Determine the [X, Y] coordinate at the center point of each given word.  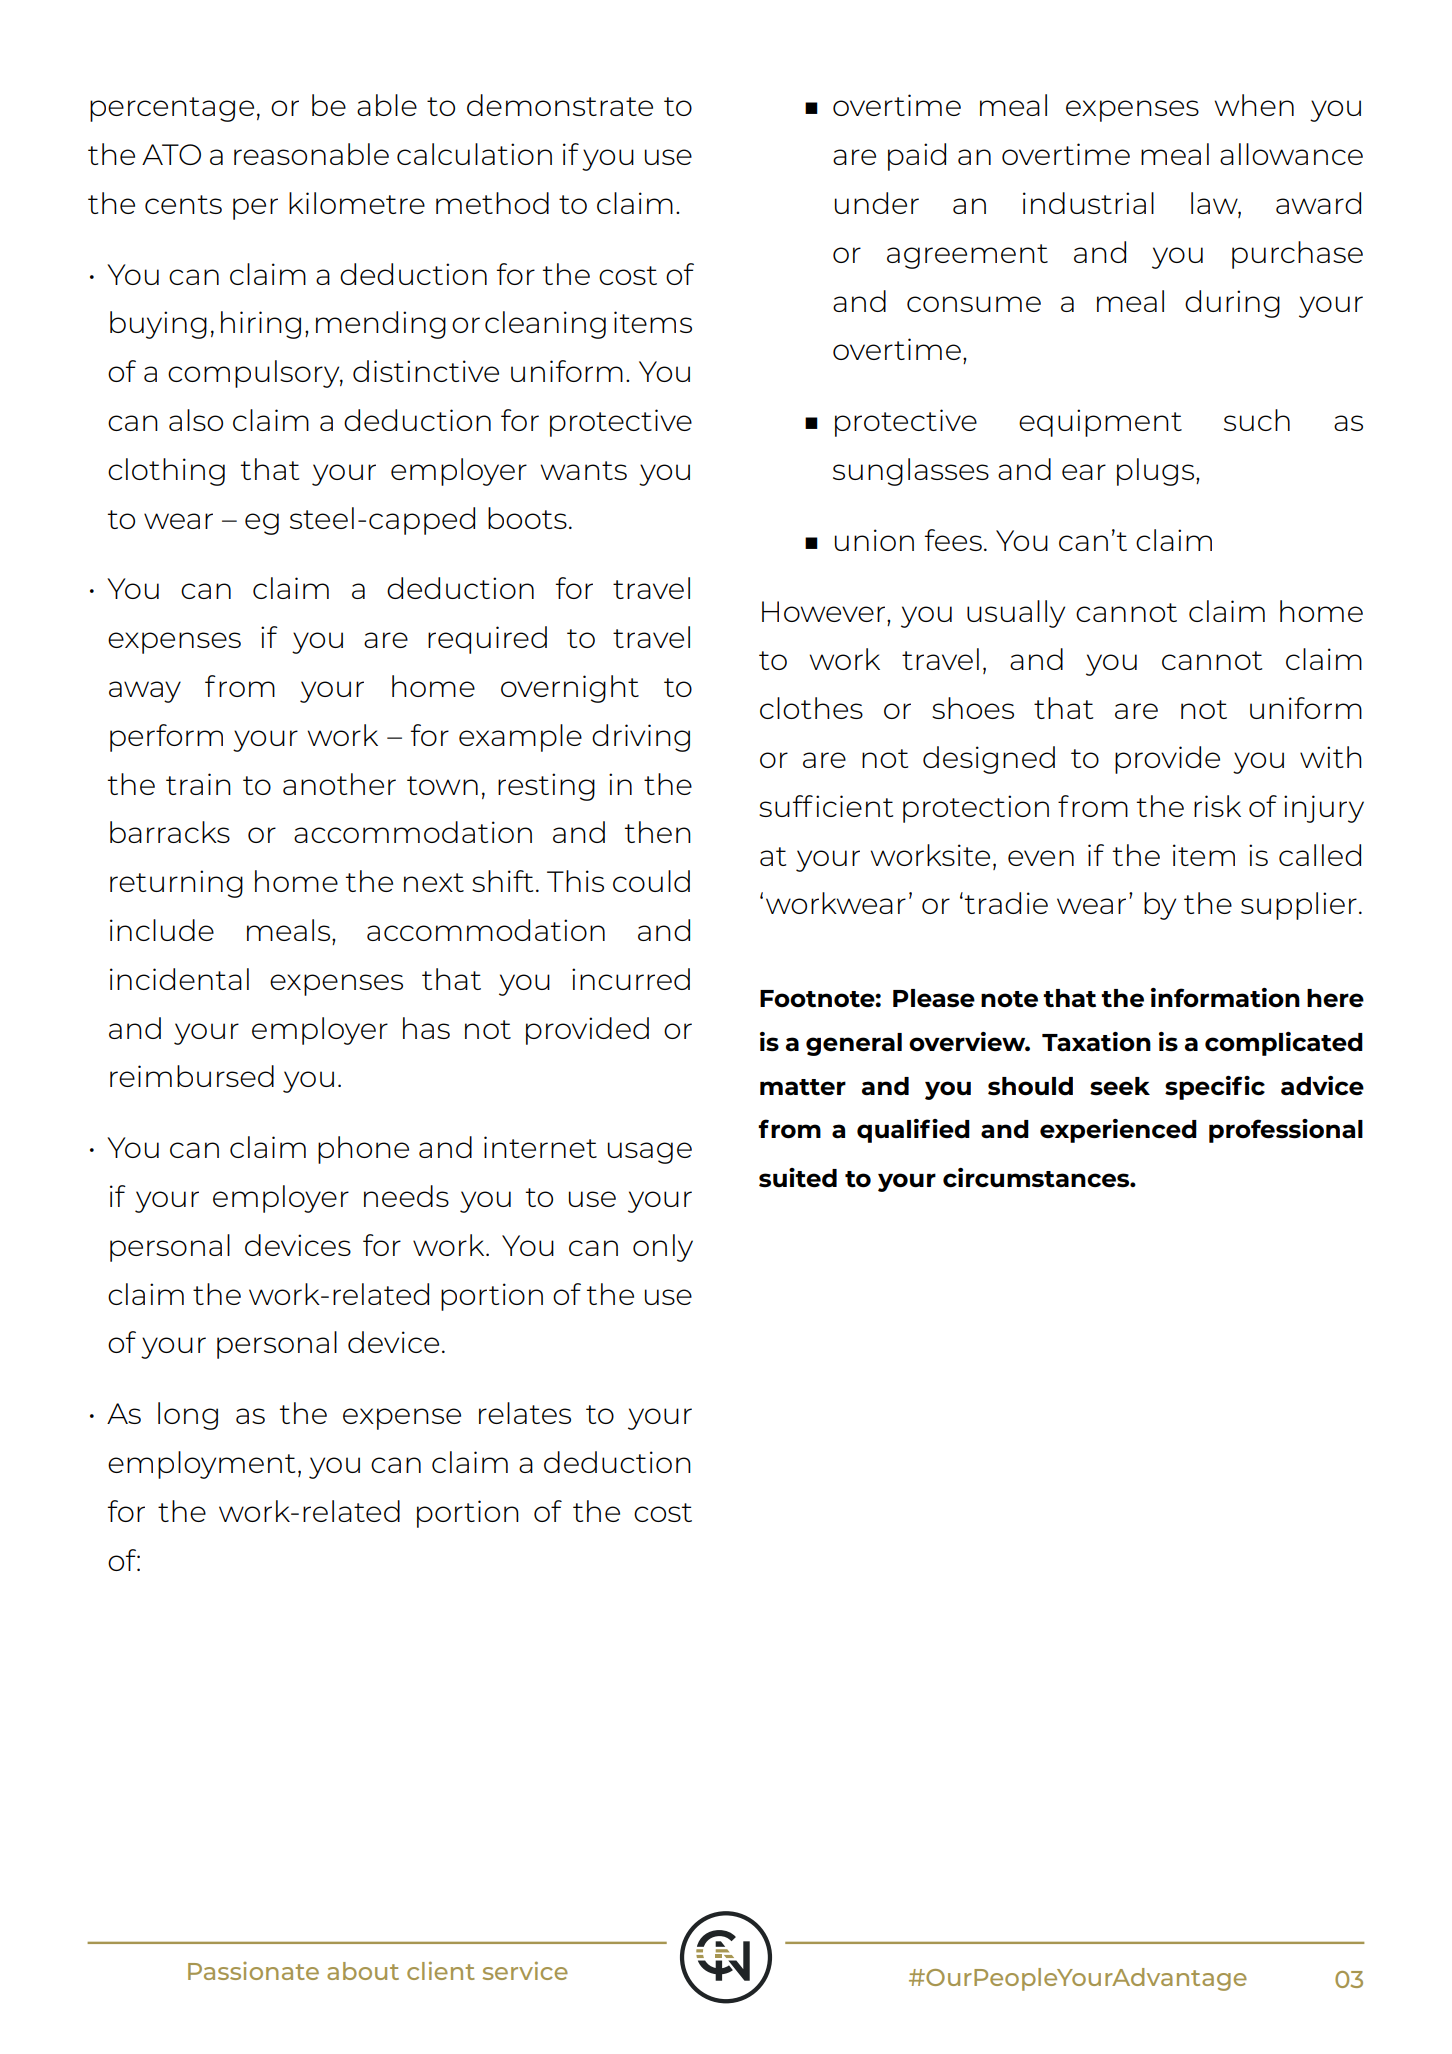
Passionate [253, 1971]
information [1225, 998]
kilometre [357, 203]
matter [803, 1087]
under [877, 203]
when [1254, 105]
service [525, 1970]
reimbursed [192, 1076]
